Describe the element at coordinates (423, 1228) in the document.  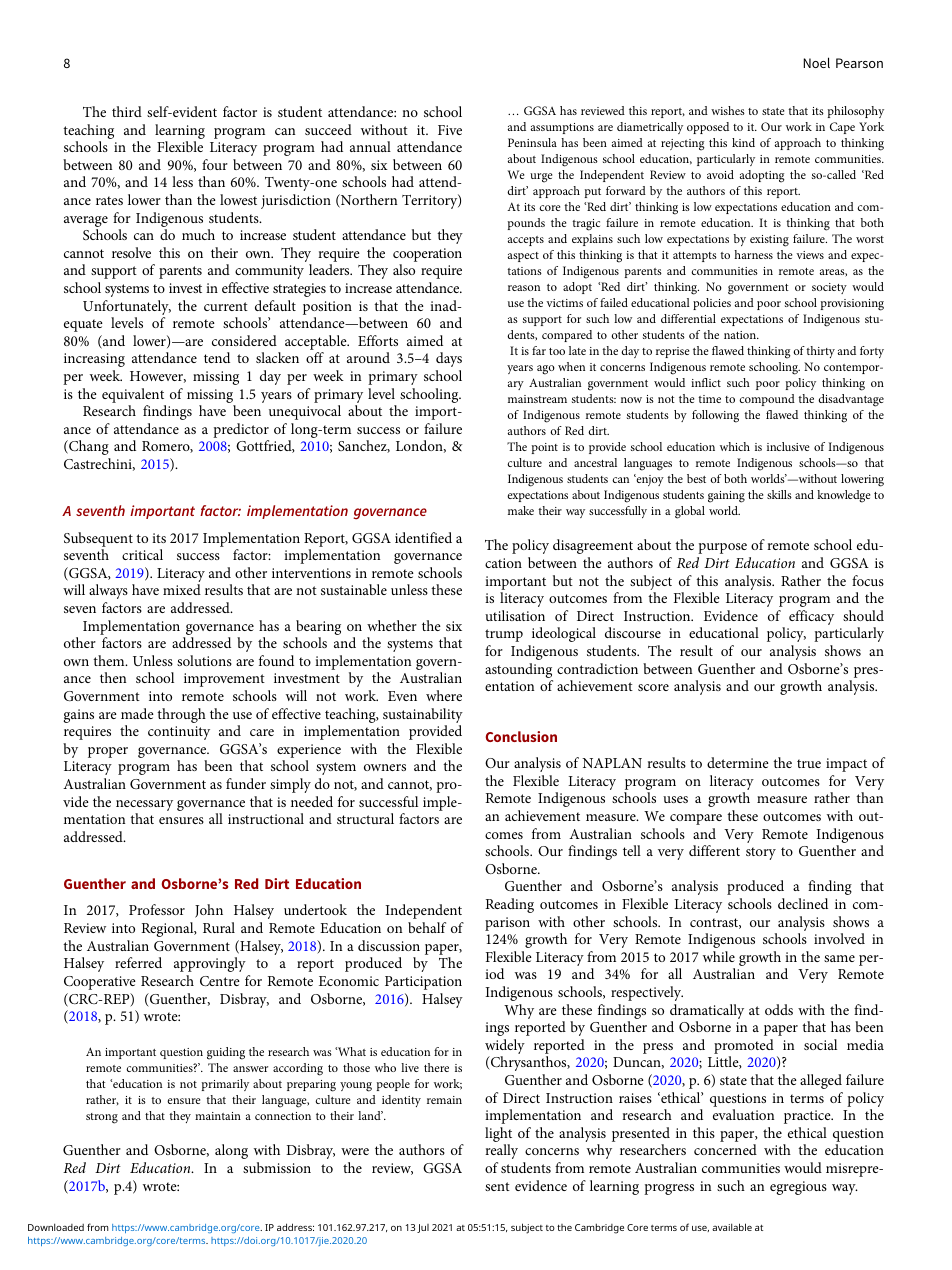
I see `Jul` at that location.
